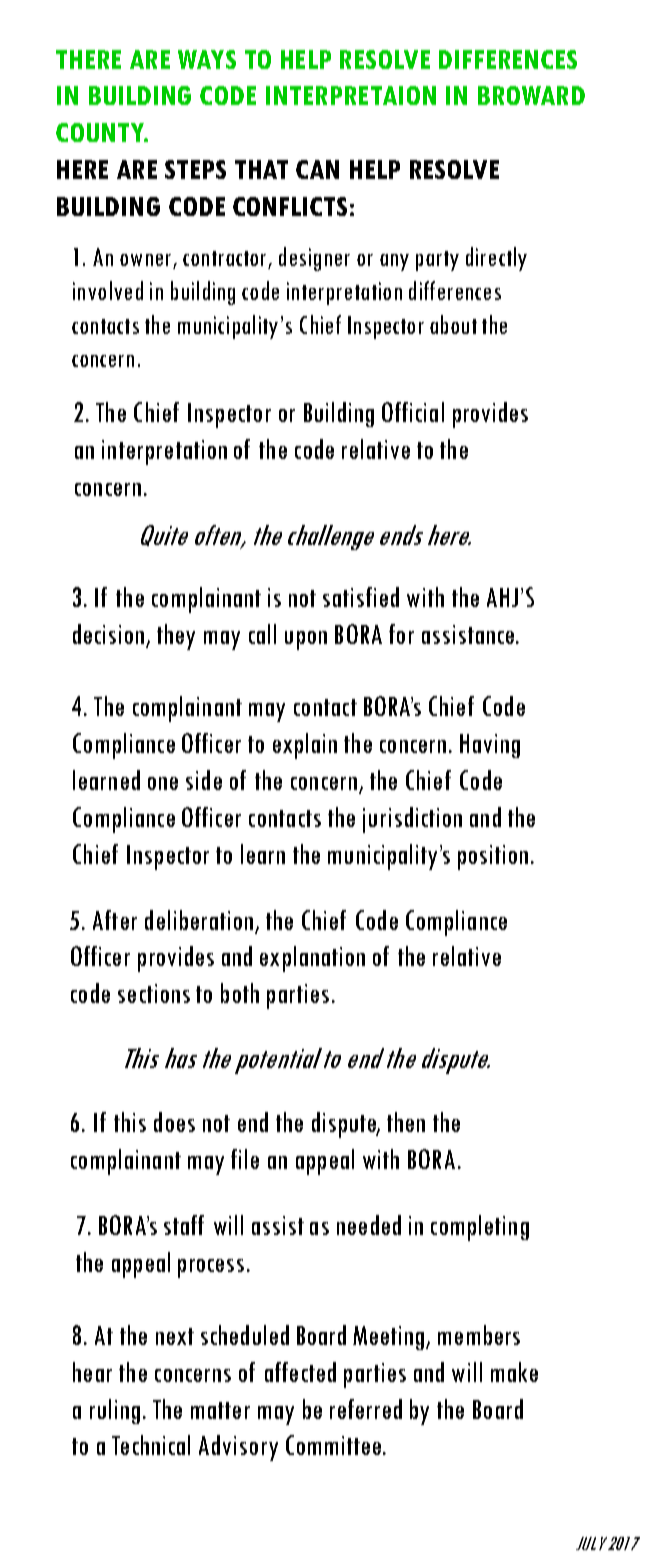 This screenshot has width=645, height=1568. Describe the element at coordinates (300, 1372) in the screenshot. I see `affected` at that location.
